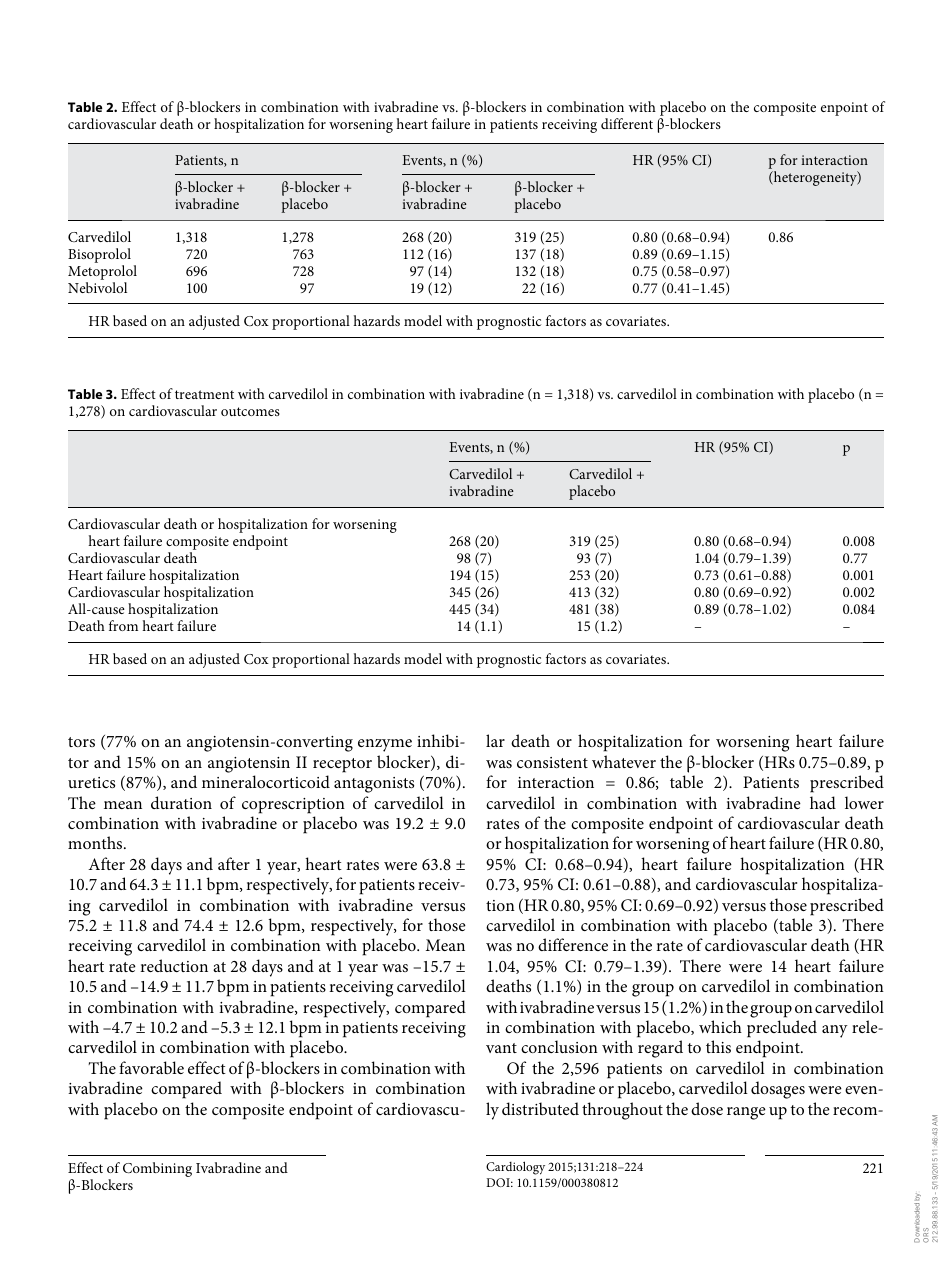 The image size is (952, 1270). I want to click on Combining, so click(157, 1169).
